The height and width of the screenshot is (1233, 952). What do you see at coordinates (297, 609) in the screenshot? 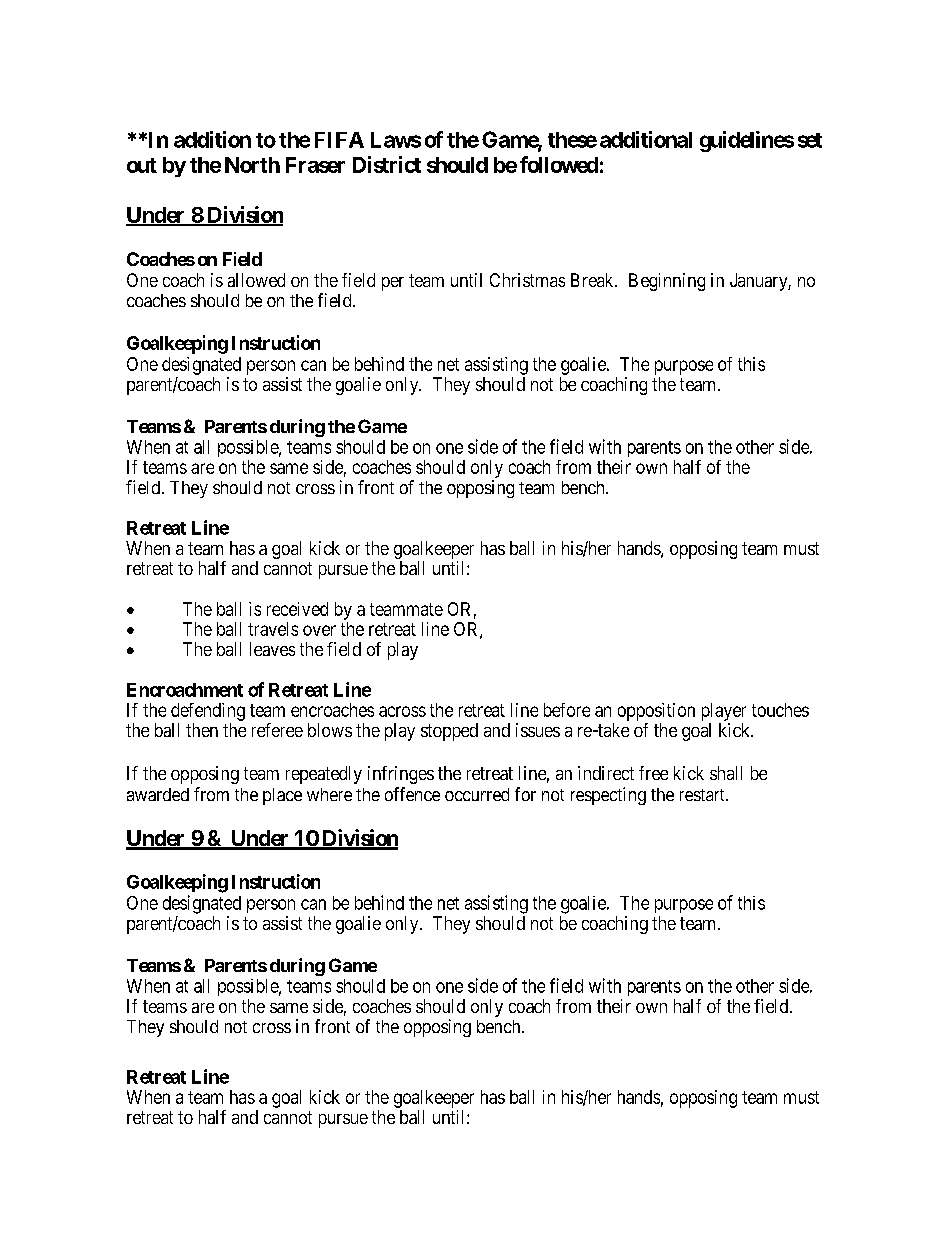
I see `received` at bounding box center [297, 609].
